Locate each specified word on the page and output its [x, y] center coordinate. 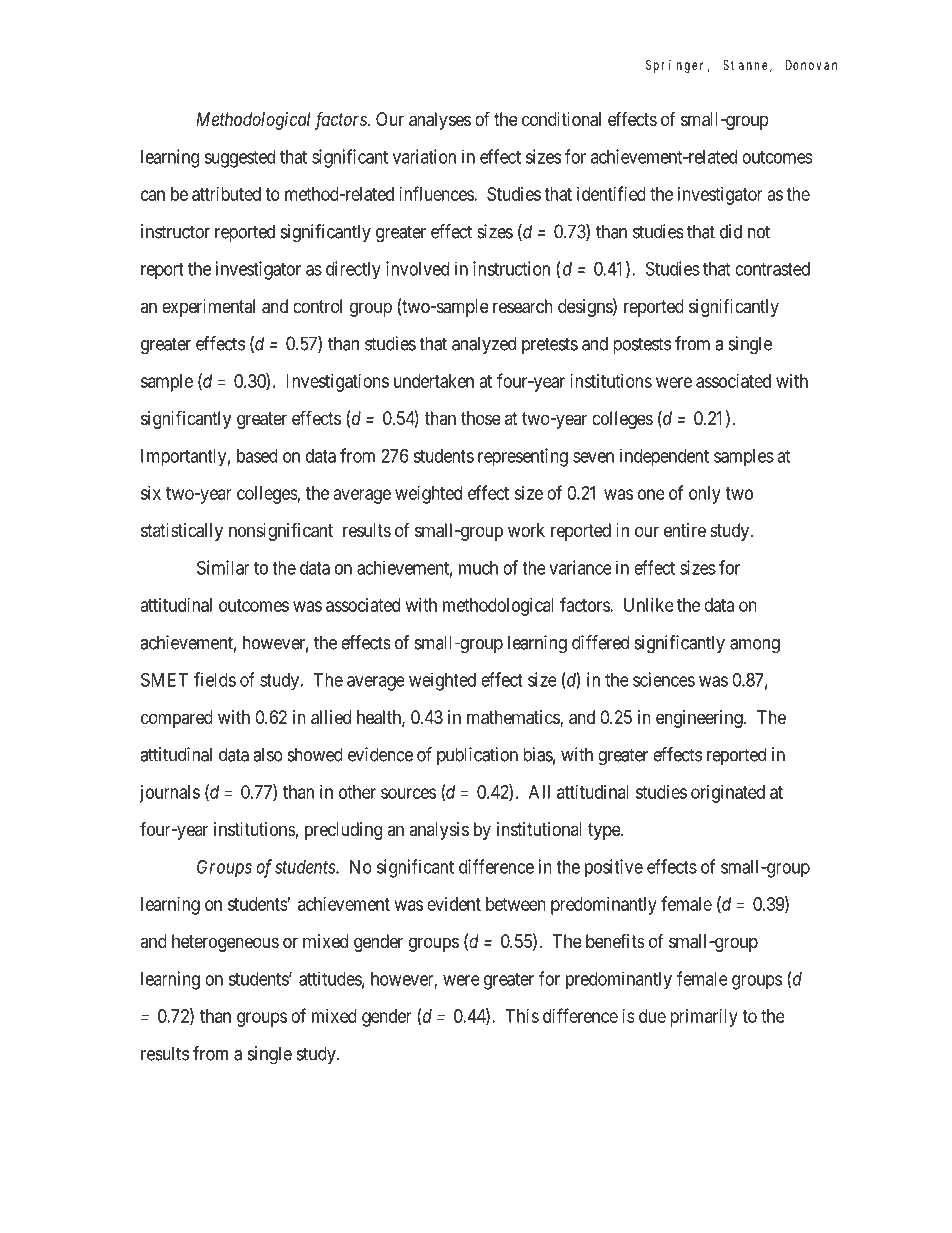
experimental [208, 308]
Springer [678, 66]
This [522, 1016]
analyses [440, 121]
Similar [223, 567]
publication [477, 756]
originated [728, 794]
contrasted [772, 269]
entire [685, 530]
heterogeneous [225, 943]
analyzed [484, 345]
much [478, 568]
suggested [239, 159]
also [268, 754]
